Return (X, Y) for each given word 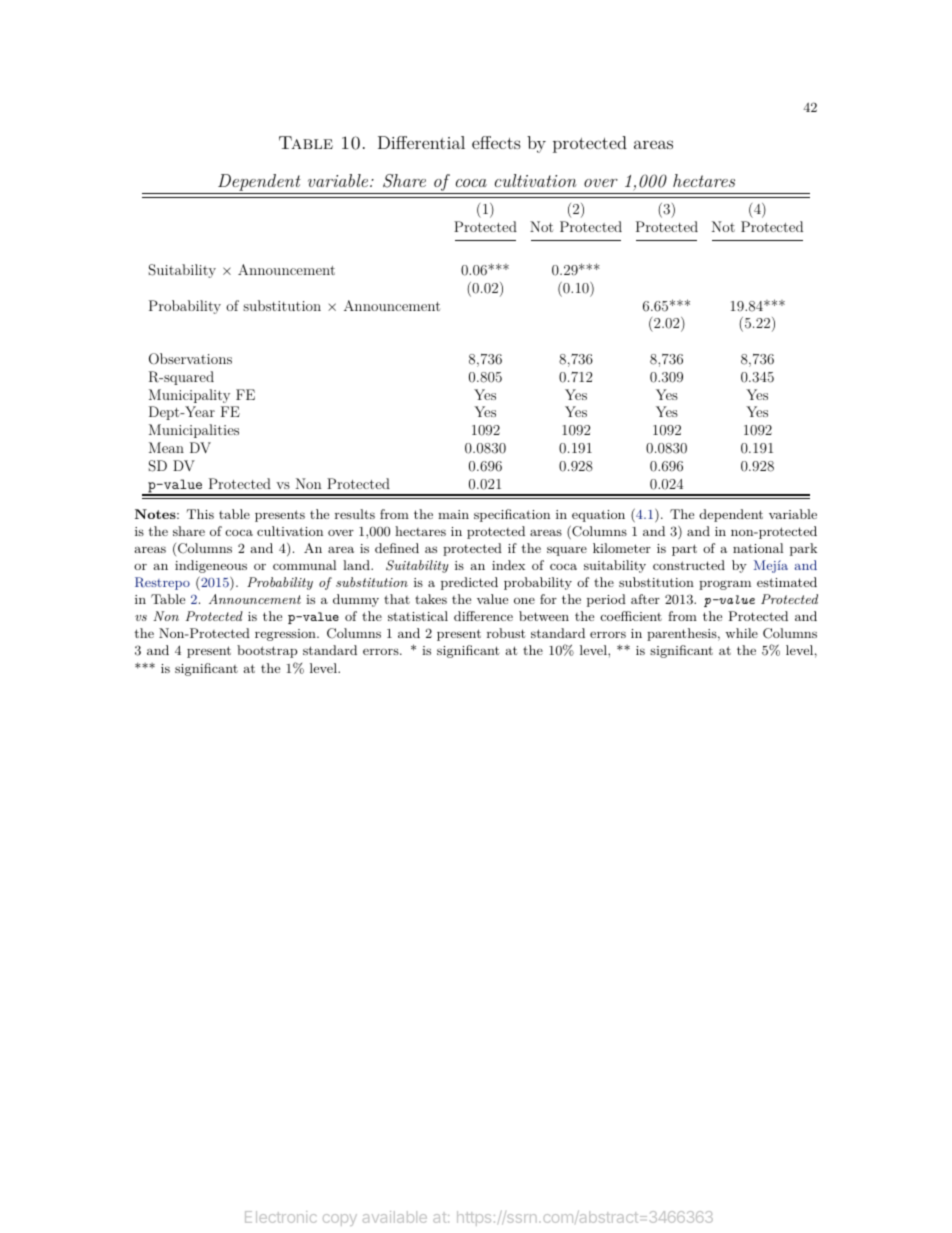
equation (598, 516)
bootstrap (267, 651)
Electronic (281, 1217)
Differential (421, 142)
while (741, 633)
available (395, 1217)
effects (496, 142)
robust (506, 633)
